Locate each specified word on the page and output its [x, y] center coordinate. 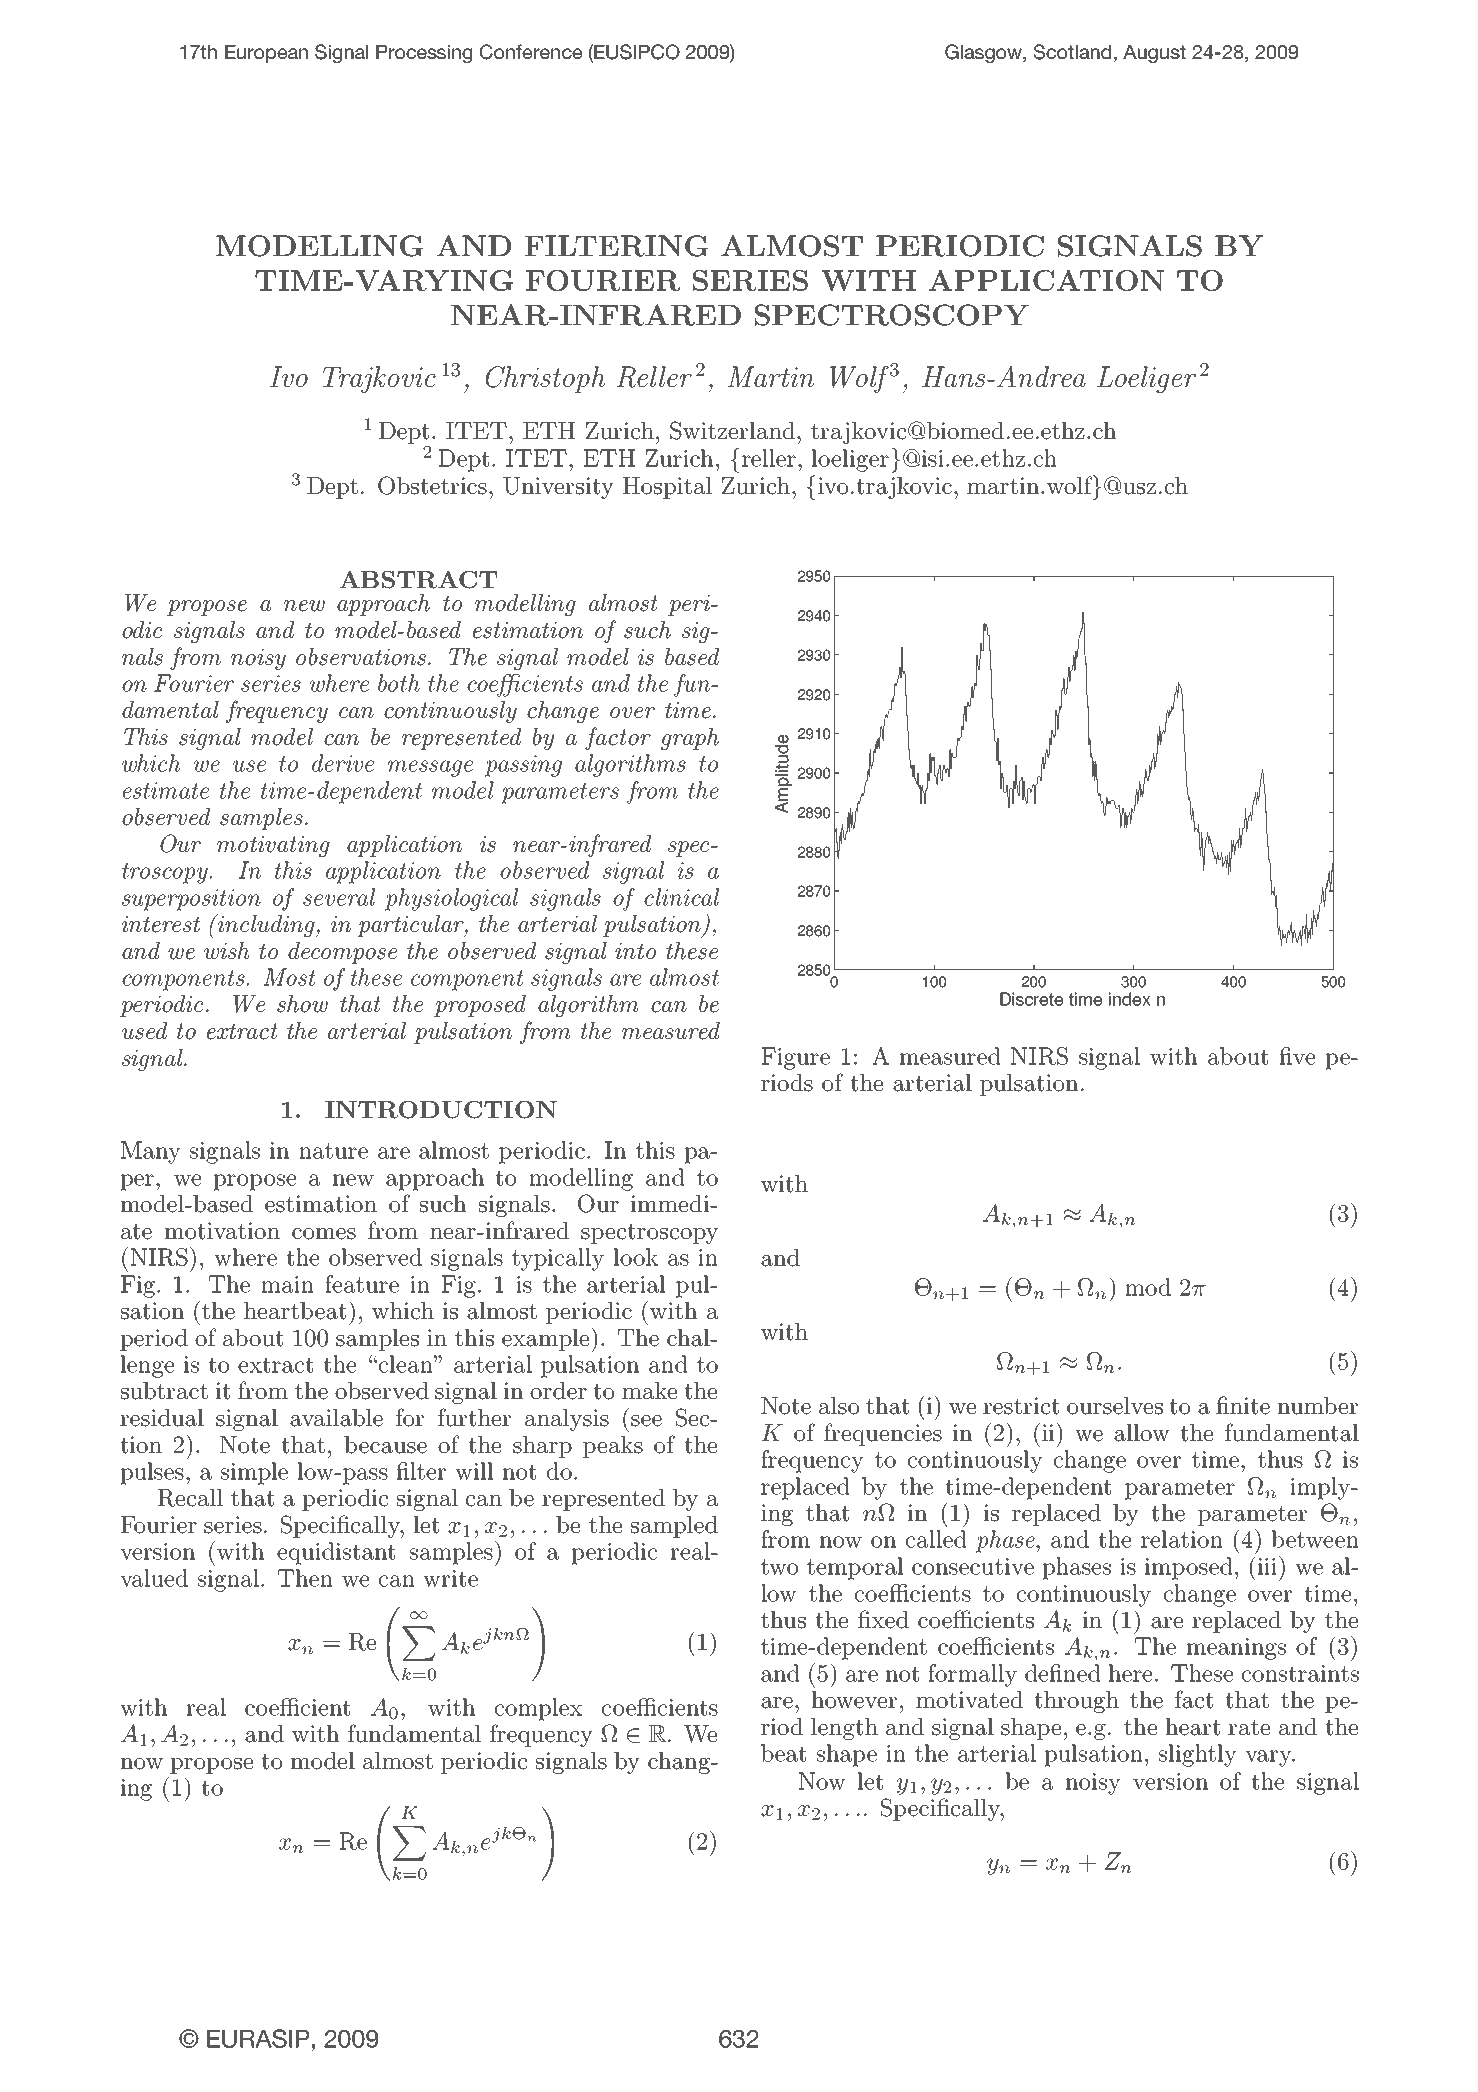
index [1130, 999]
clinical [681, 897]
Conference [531, 52]
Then [305, 1578]
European [266, 54]
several [339, 897]
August [1154, 54]
